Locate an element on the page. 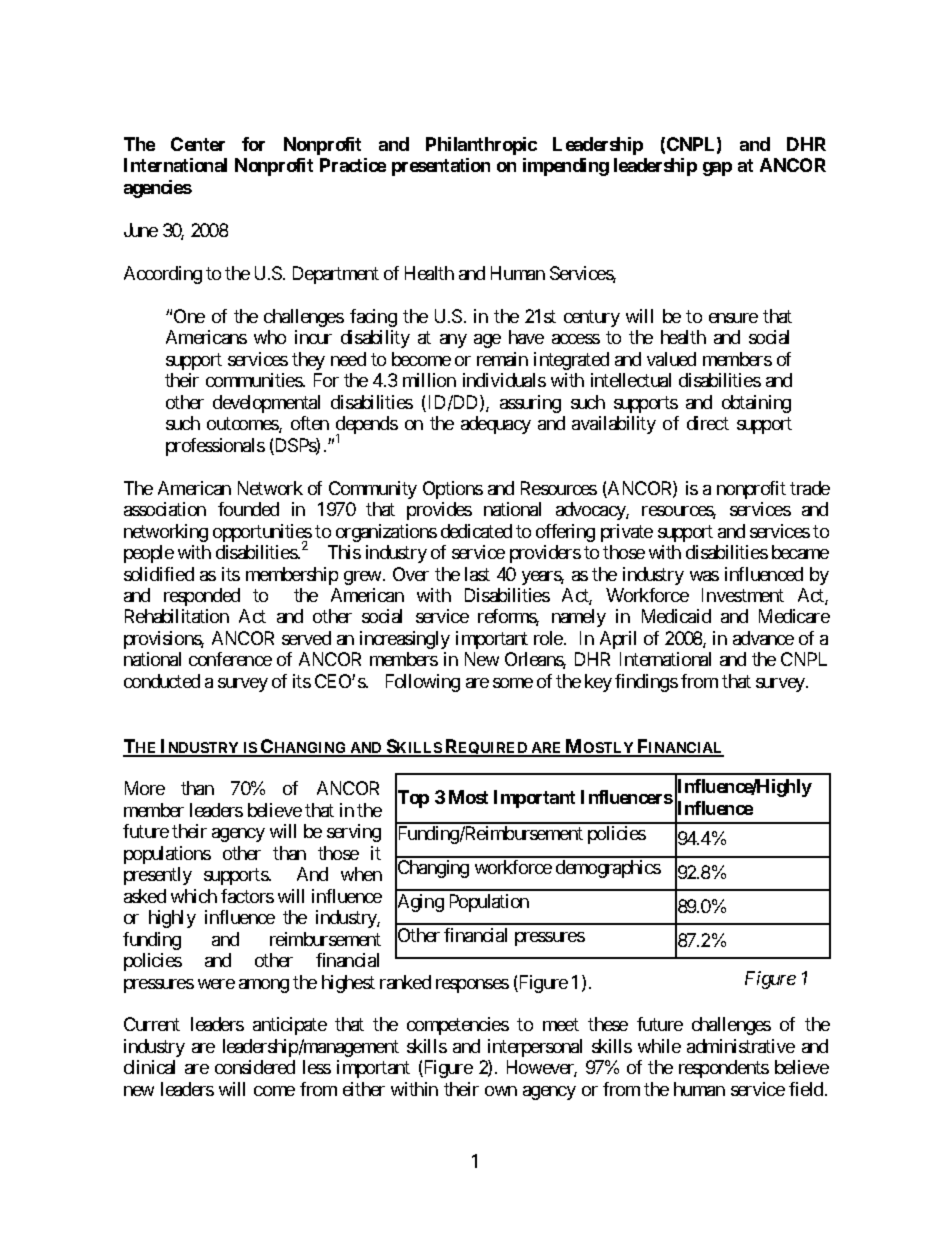  last is located at coordinates (477, 574).
